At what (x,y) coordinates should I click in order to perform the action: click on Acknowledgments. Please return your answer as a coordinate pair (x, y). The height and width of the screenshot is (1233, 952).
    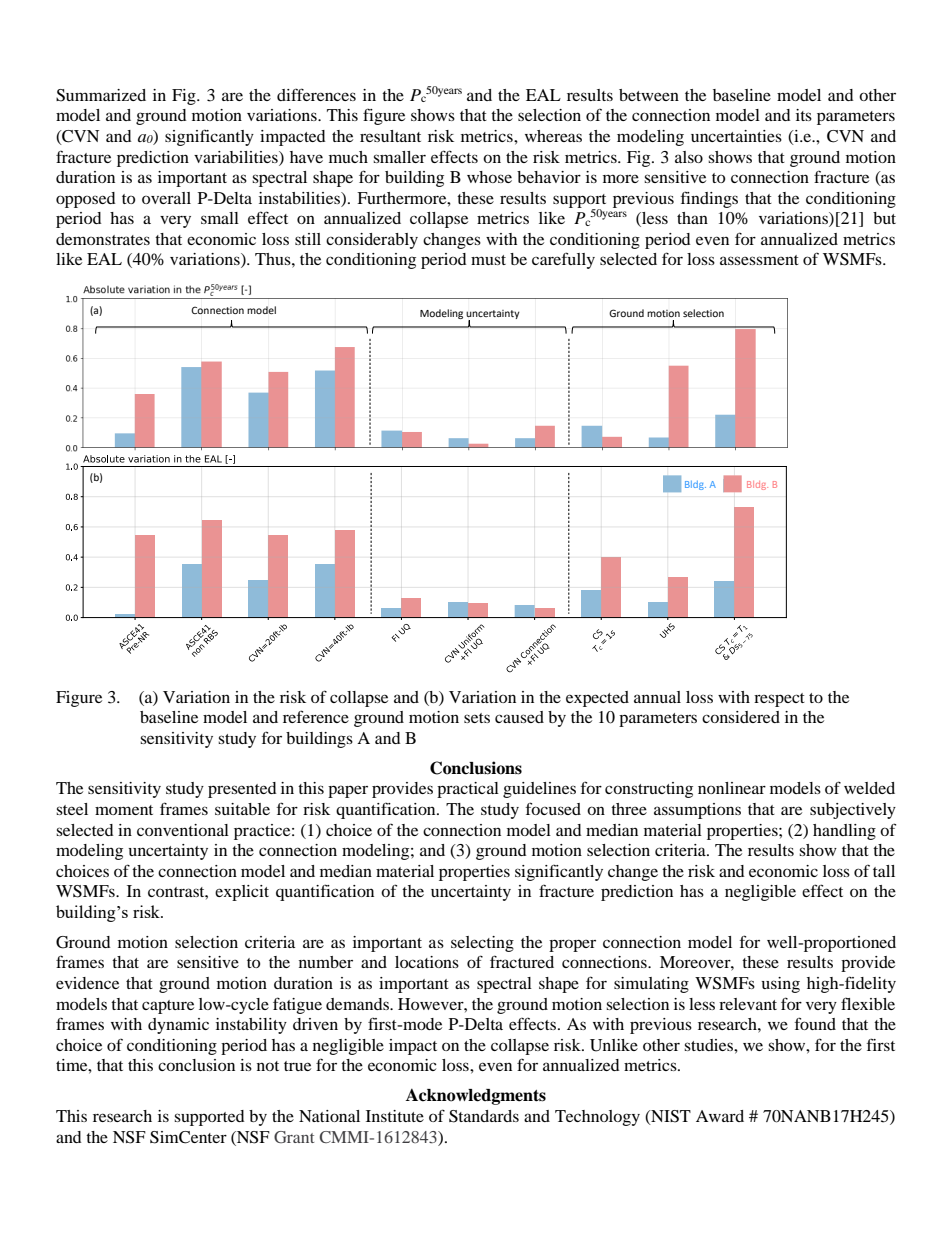
    Looking at the image, I should click on (476, 1097).
